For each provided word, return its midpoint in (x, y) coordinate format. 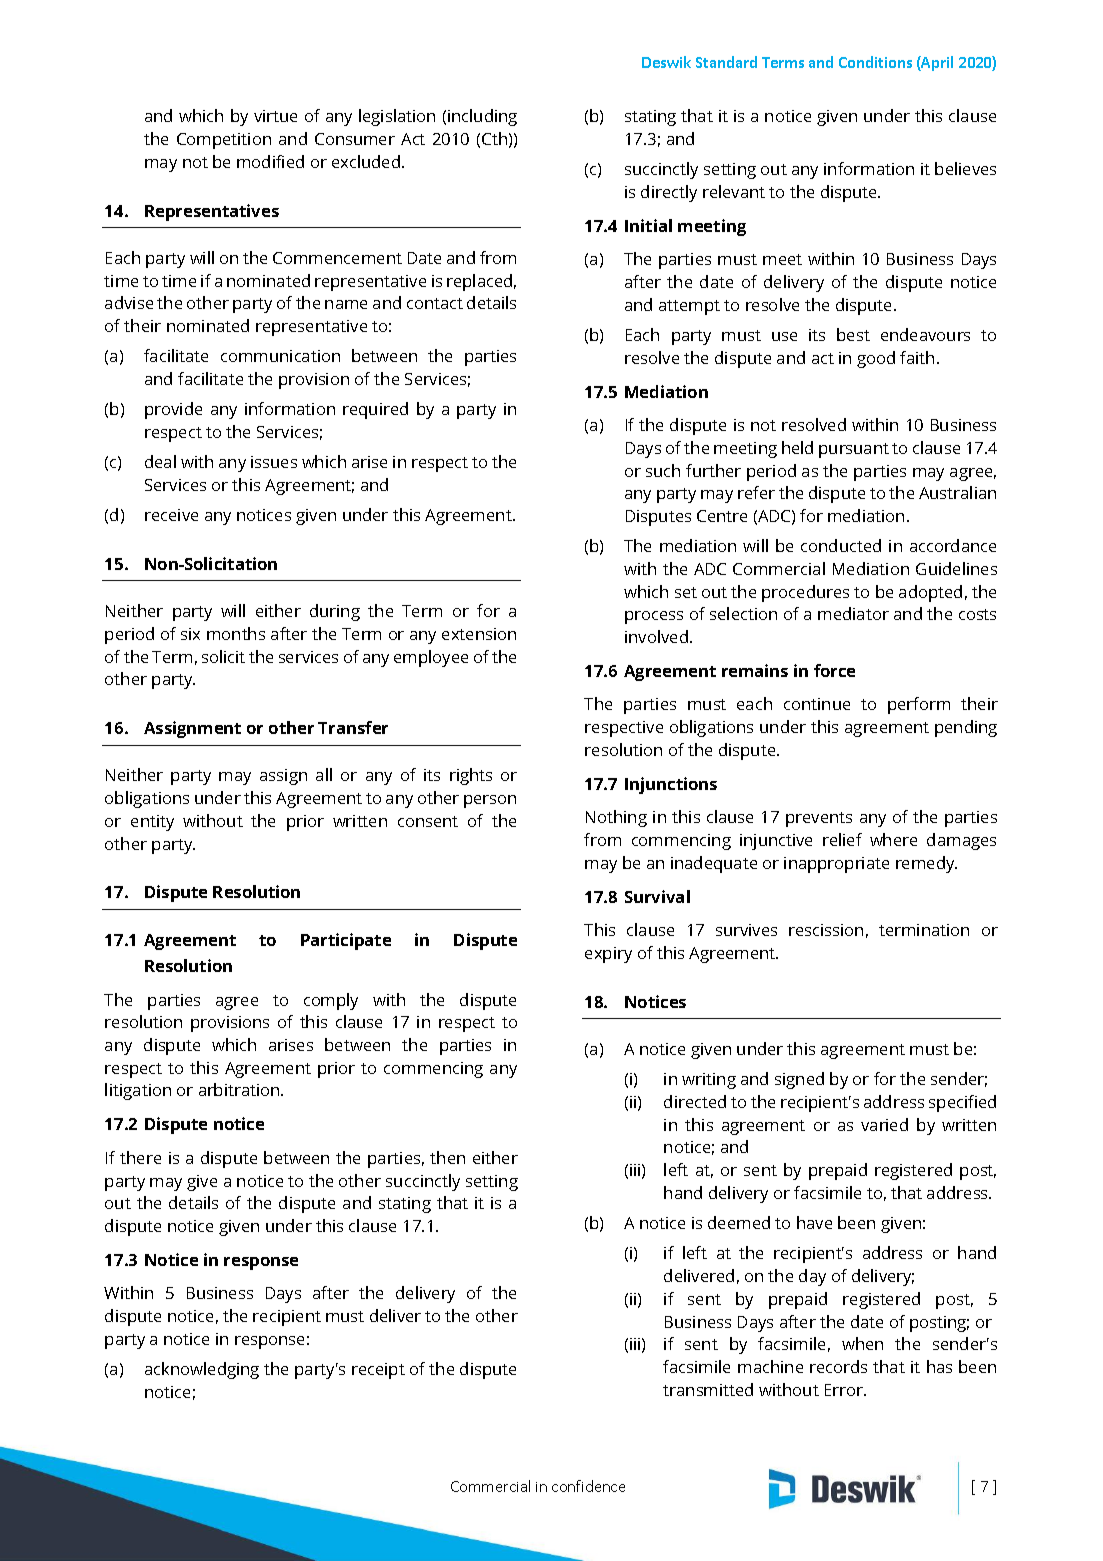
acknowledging (202, 1370)
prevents (819, 819)
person (490, 801)
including (482, 117)
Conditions (875, 62)
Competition (224, 141)
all (324, 774)
